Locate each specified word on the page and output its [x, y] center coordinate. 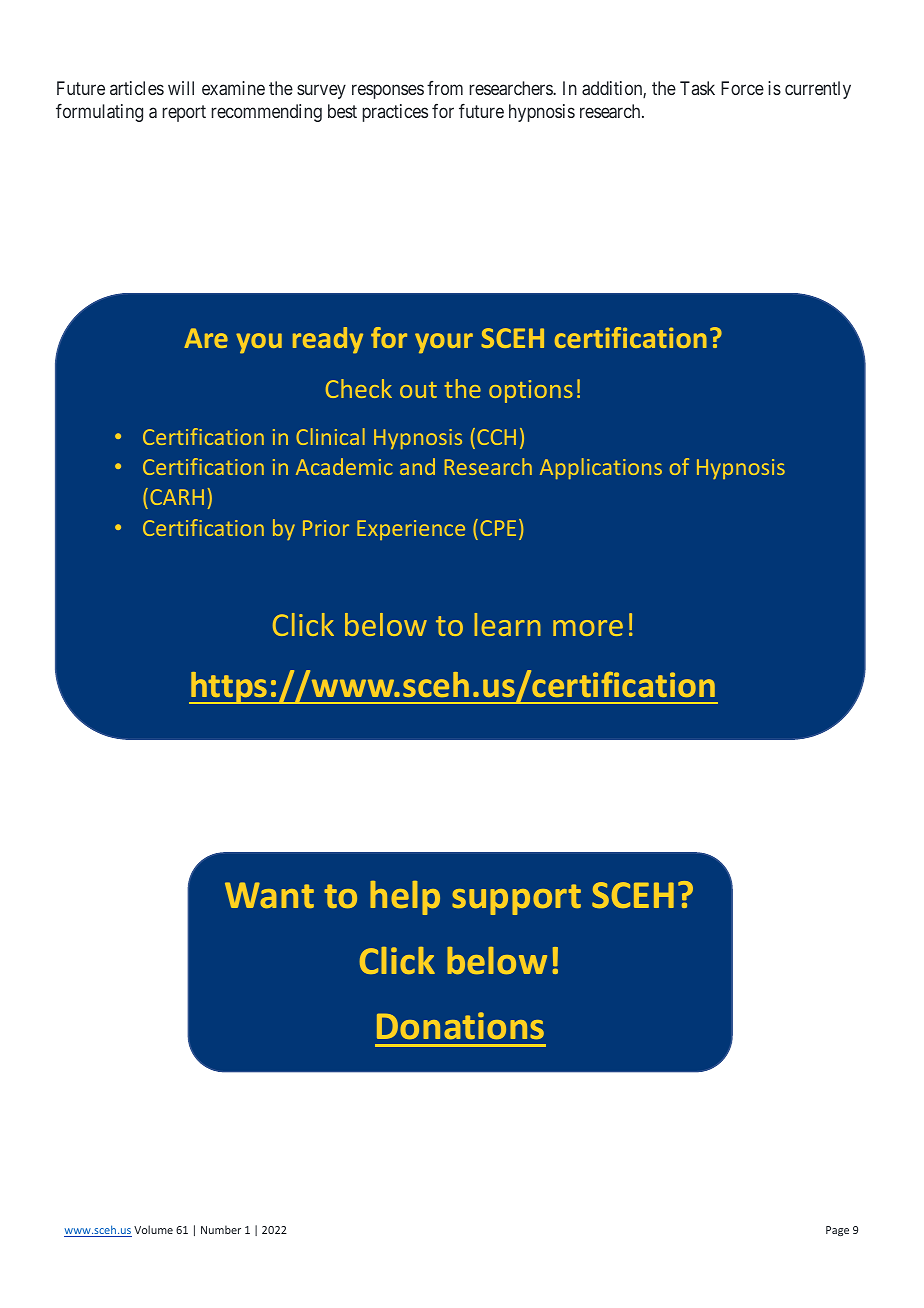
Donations [460, 1025]
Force [742, 88]
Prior [326, 528]
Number [221, 1229]
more [588, 628]
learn [507, 624]
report [184, 113]
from [445, 88]
